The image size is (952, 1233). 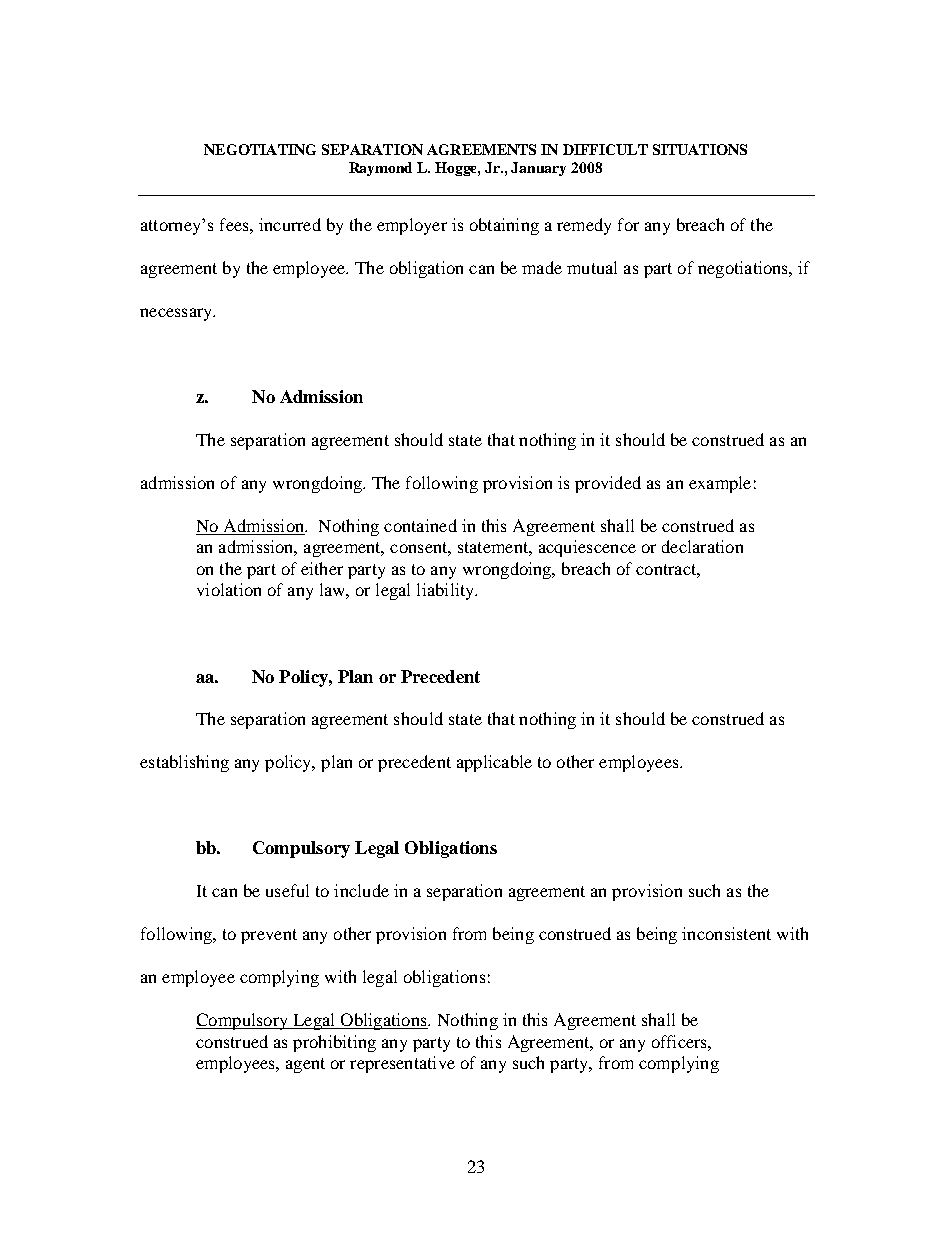 What do you see at coordinates (402, 1064) in the screenshot?
I see `representative` at bounding box center [402, 1064].
